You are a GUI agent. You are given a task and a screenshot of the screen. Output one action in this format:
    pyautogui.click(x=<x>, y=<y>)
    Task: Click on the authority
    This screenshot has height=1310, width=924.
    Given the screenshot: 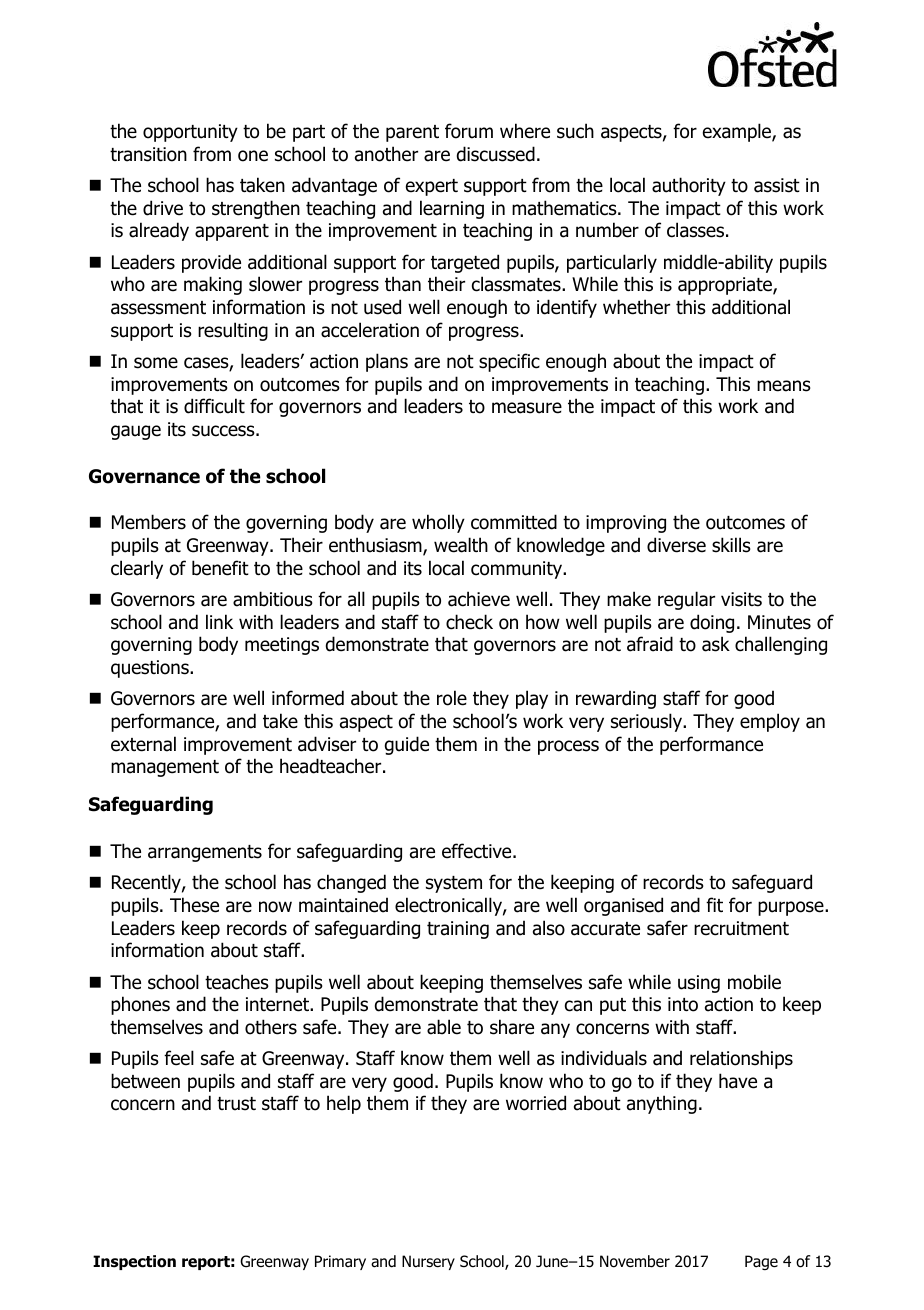 What is the action you would take?
    pyautogui.click(x=689, y=186)
